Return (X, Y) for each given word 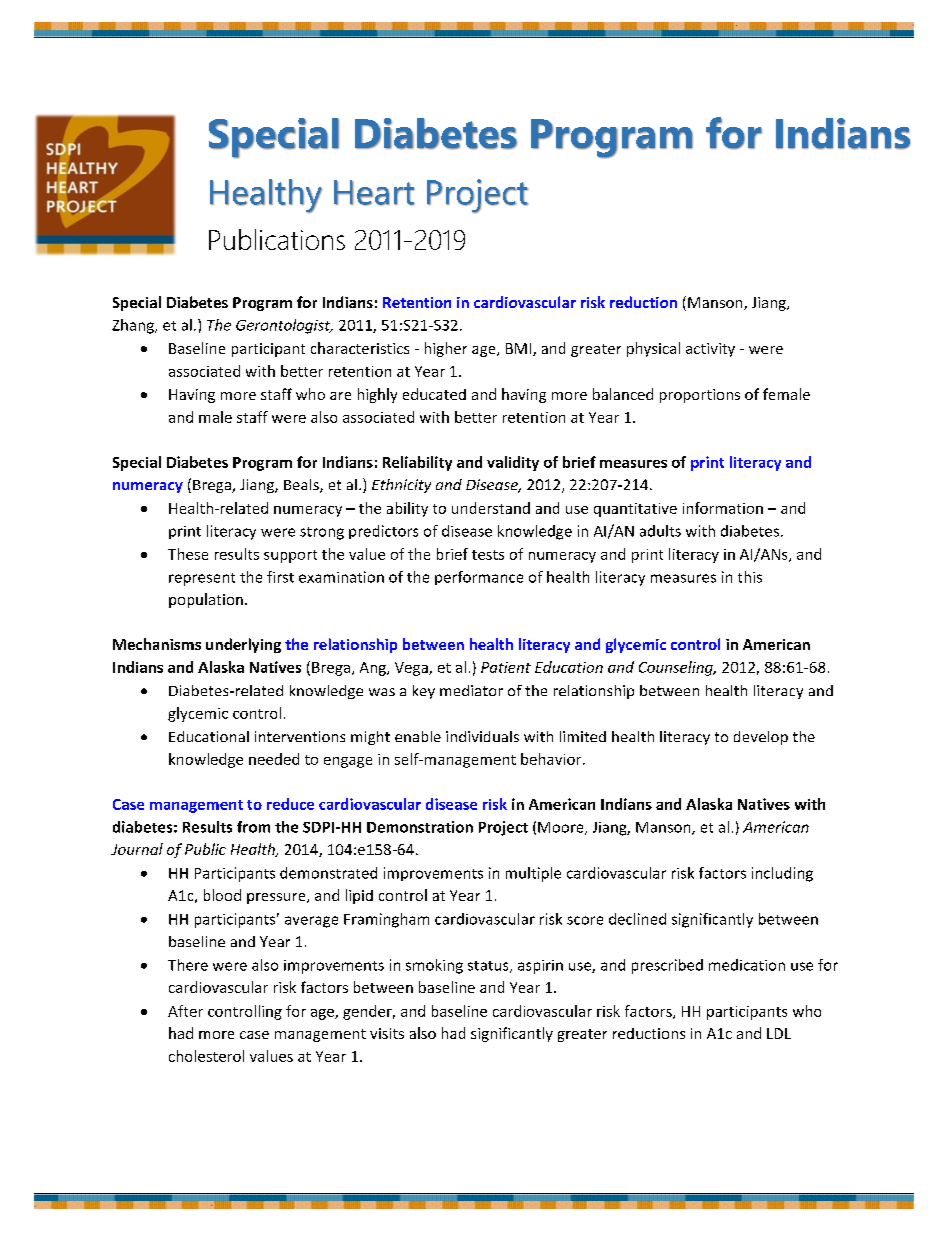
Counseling (677, 668)
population (206, 600)
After (185, 1011)
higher (446, 349)
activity (710, 350)
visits (387, 1033)
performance (479, 578)
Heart (374, 193)
